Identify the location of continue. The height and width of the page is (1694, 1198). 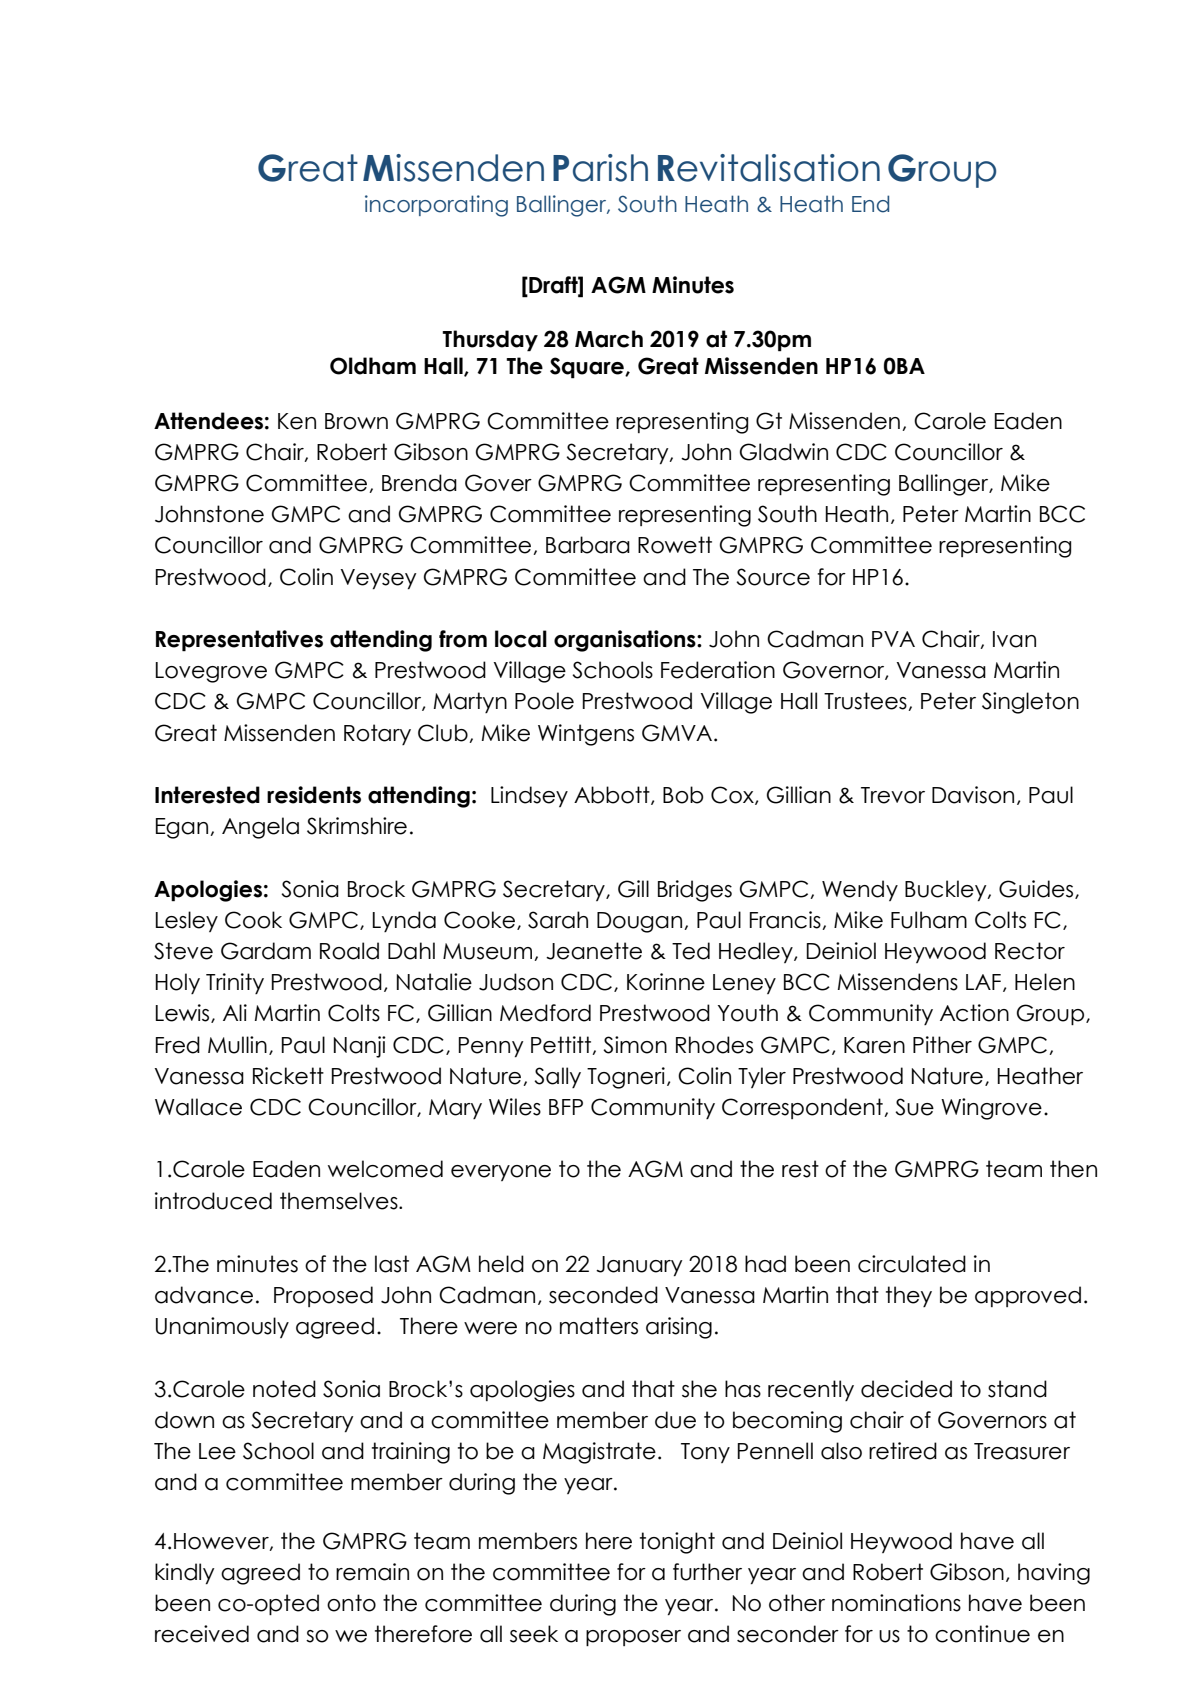
(982, 1634).
